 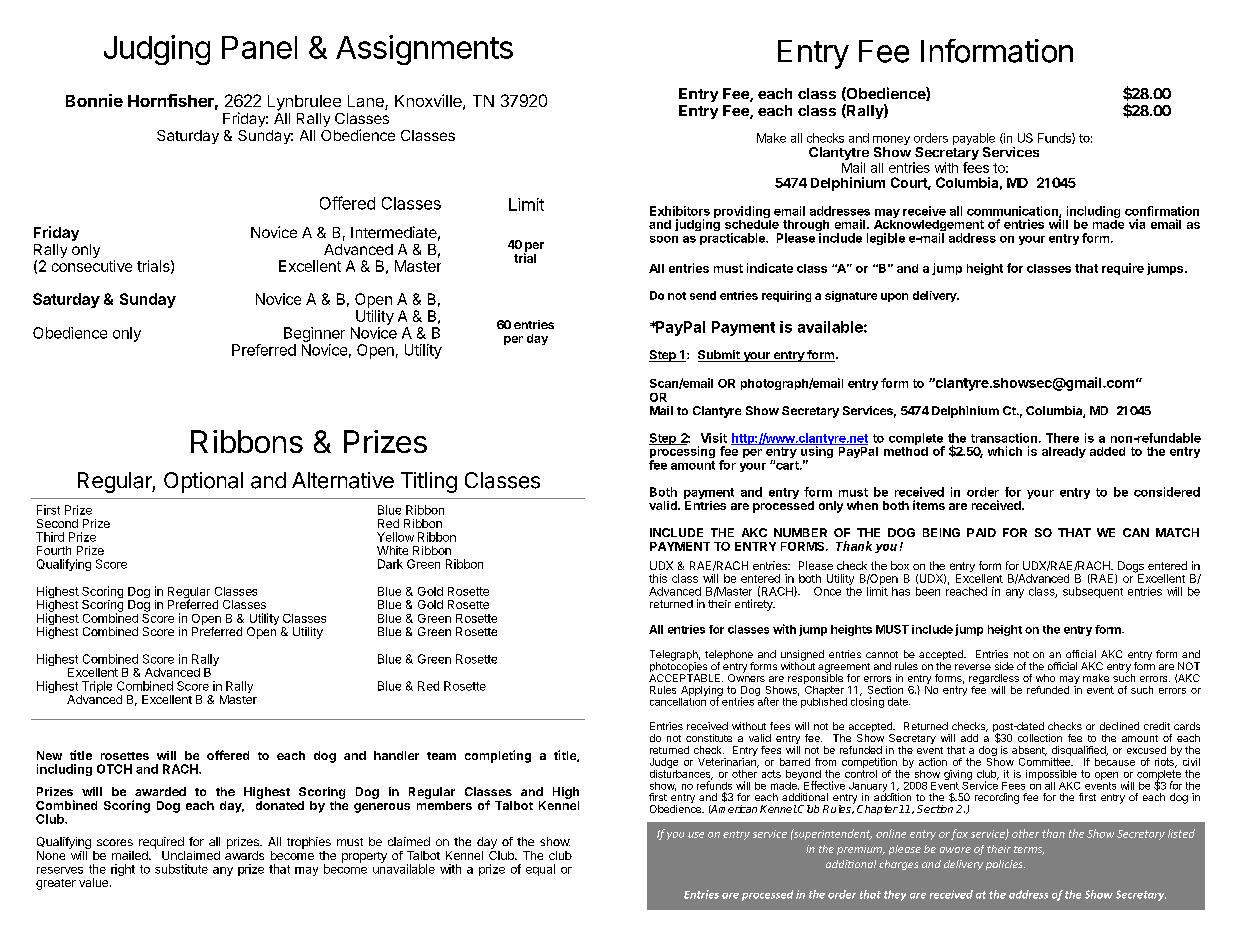 I want to click on Alternative, so click(x=343, y=480).
